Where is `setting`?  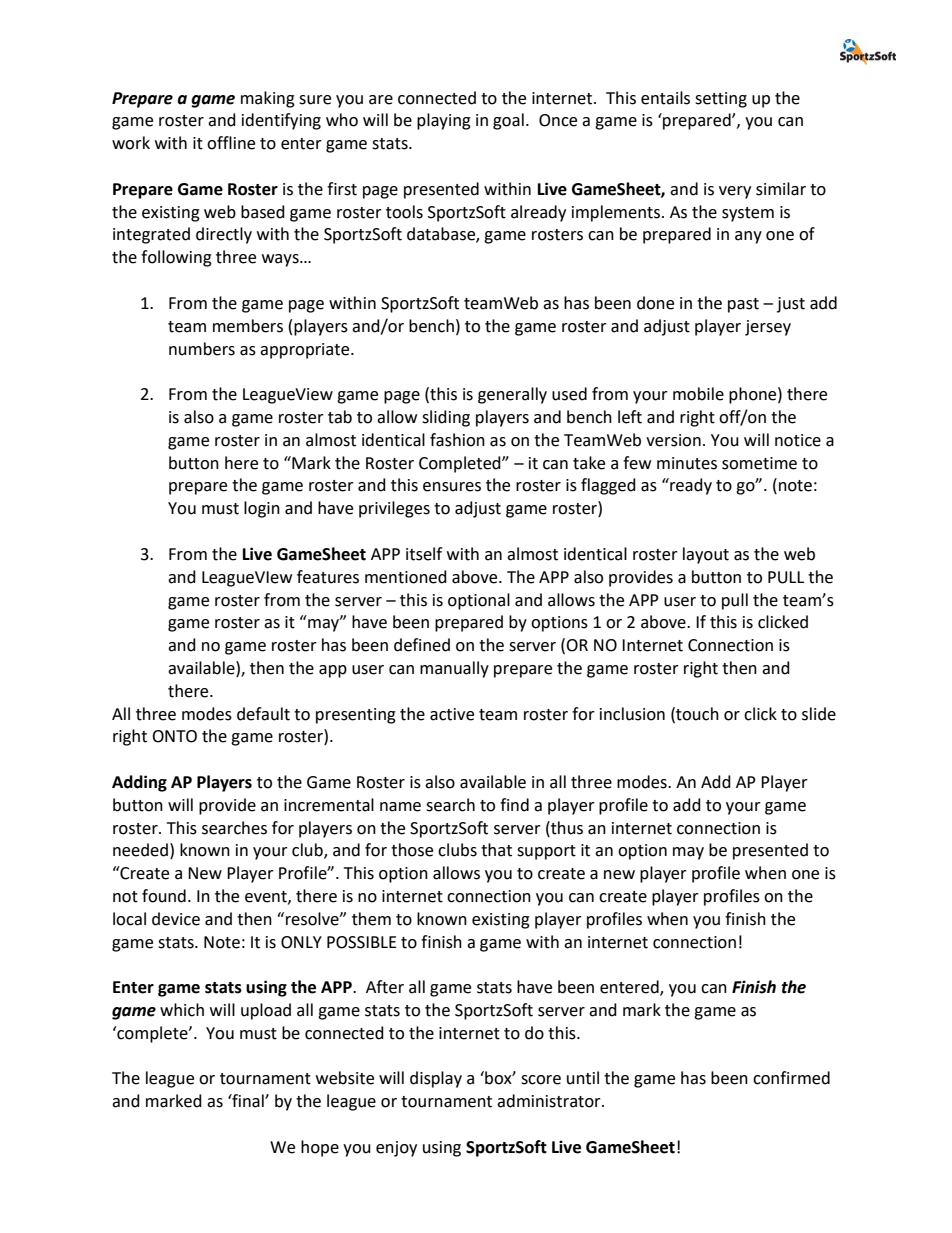 setting is located at coordinates (721, 100).
